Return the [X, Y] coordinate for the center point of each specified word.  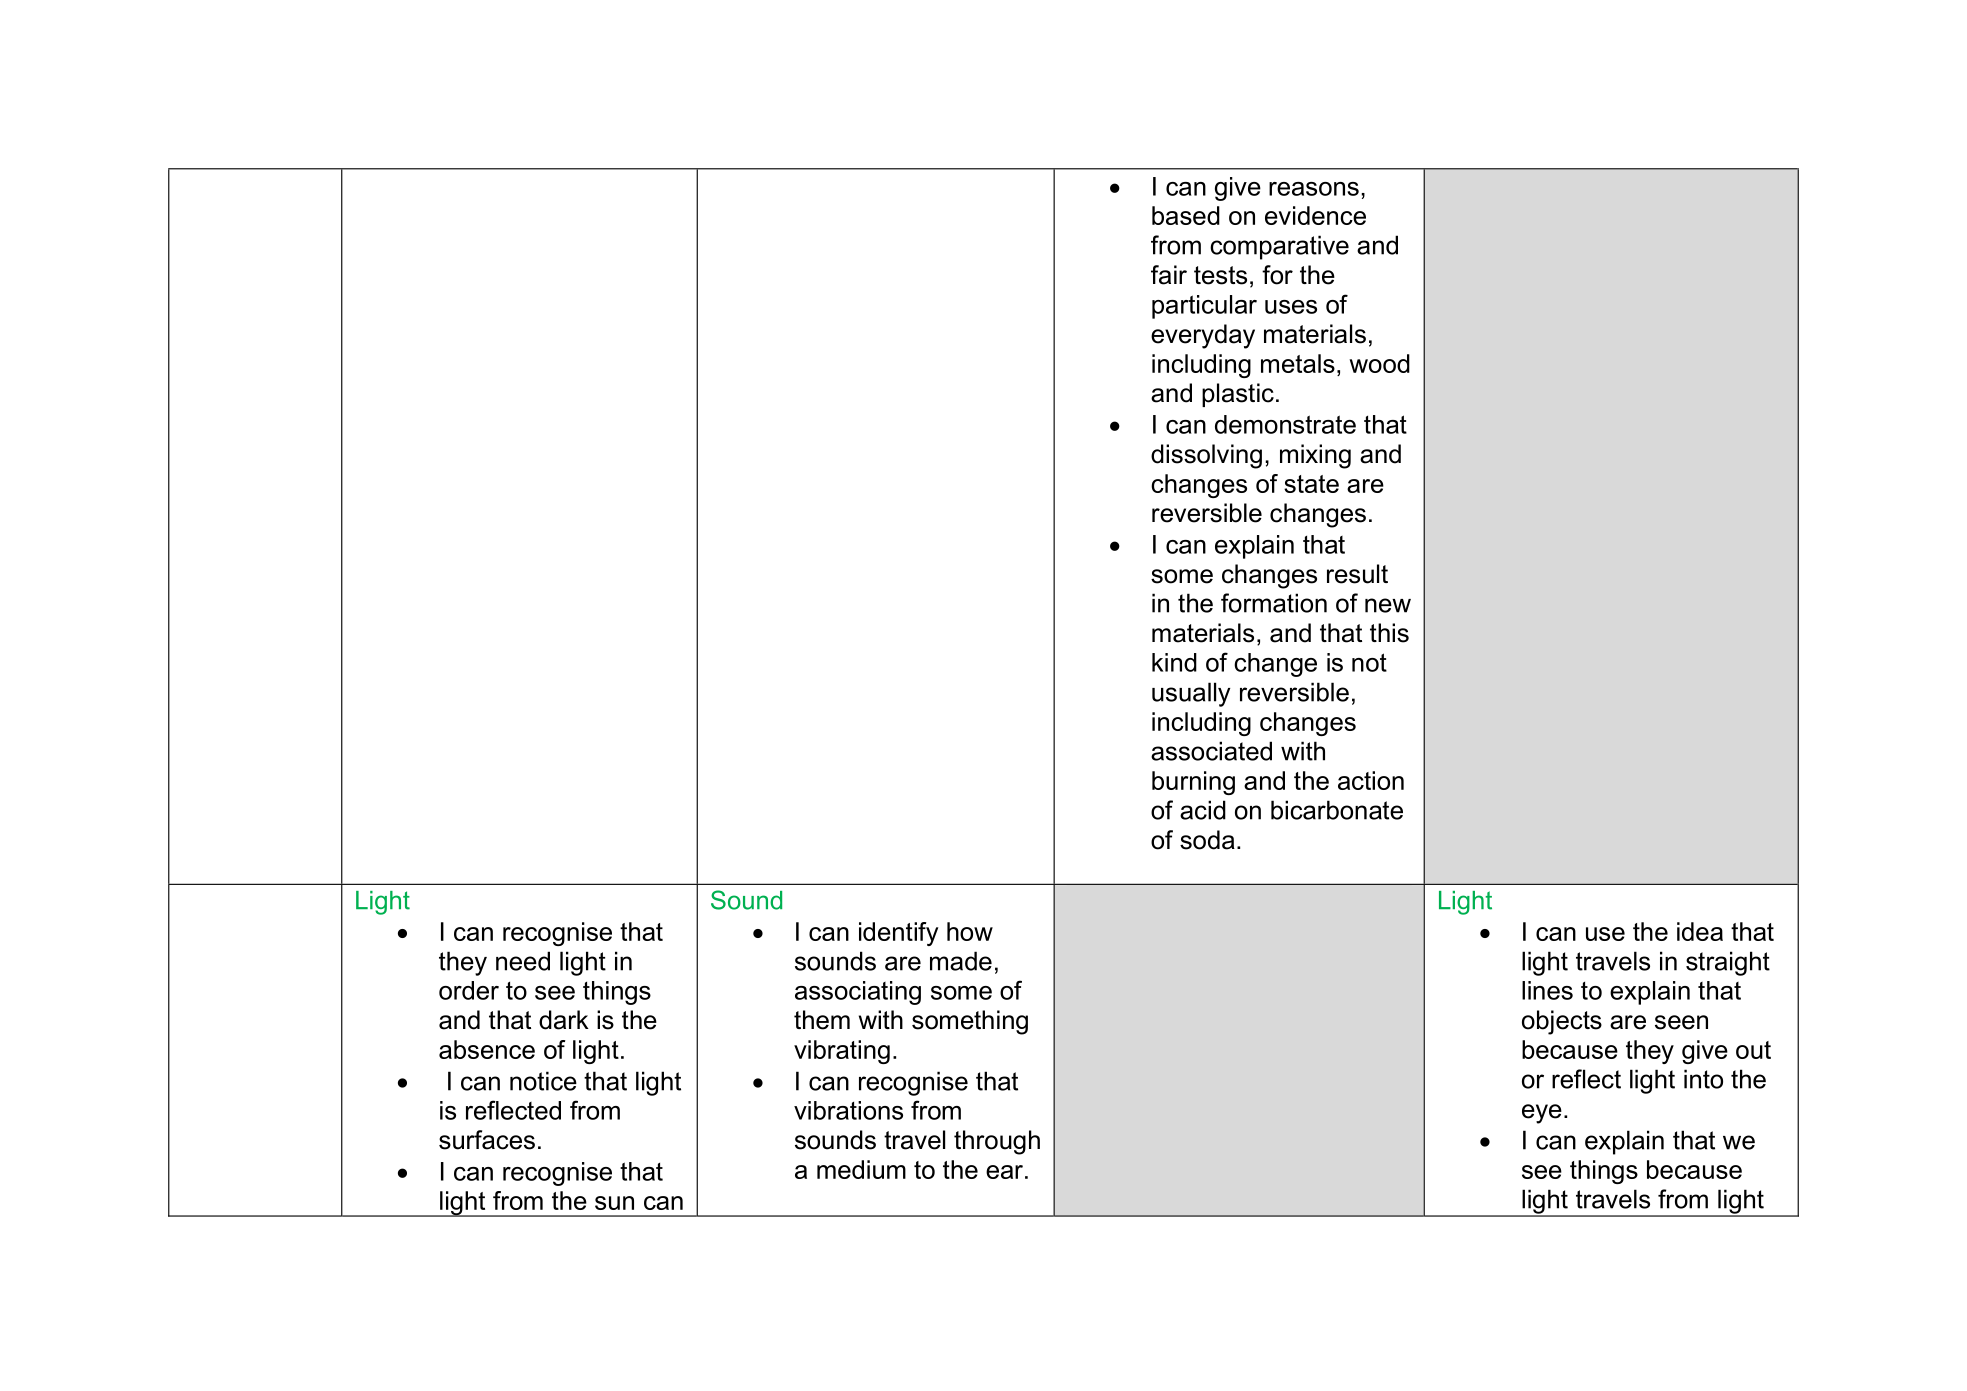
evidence [1315, 215]
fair [1169, 275]
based [1186, 215]
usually [1191, 694]
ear [1004, 1172]
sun [614, 1203]
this [1389, 633]
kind [1174, 662]
